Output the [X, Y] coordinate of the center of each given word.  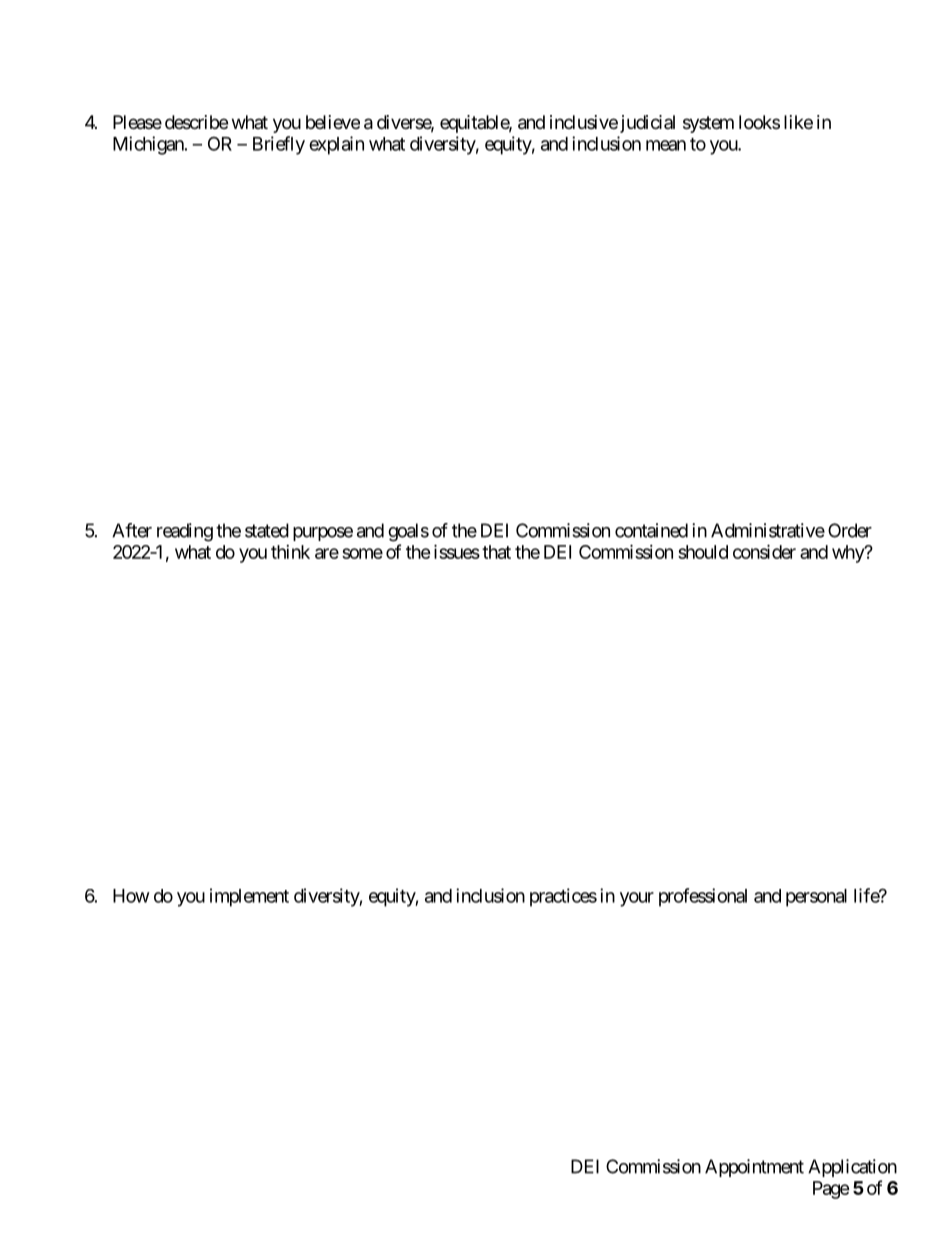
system [708, 124]
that [496, 552]
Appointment [754, 1168]
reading [185, 532]
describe [196, 122]
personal [816, 898]
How [131, 896]
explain [336, 145]
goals [408, 532]
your [637, 899]
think [290, 552]
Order [850, 530]
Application [852, 1168]
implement [249, 897]
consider [764, 551]
